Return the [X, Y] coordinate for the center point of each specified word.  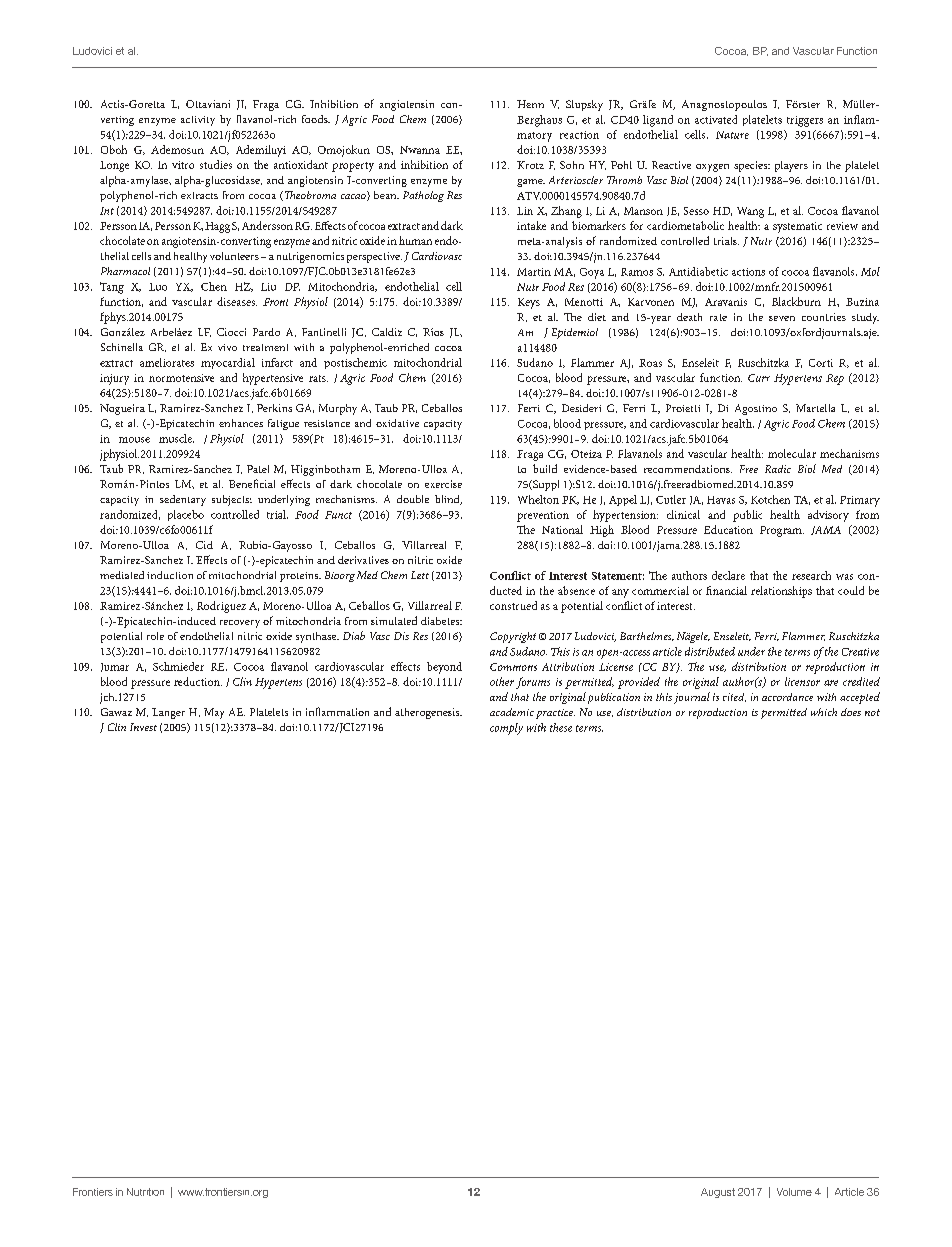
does [851, 712]
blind [448, 500]
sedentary [183, 500]
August [718, 1193]
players [791, 166]
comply [506, 729]
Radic [778, 469]
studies [216, 164]
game [531, 183]
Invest [143, 727]
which [824, 712]
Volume [794, 1192]
